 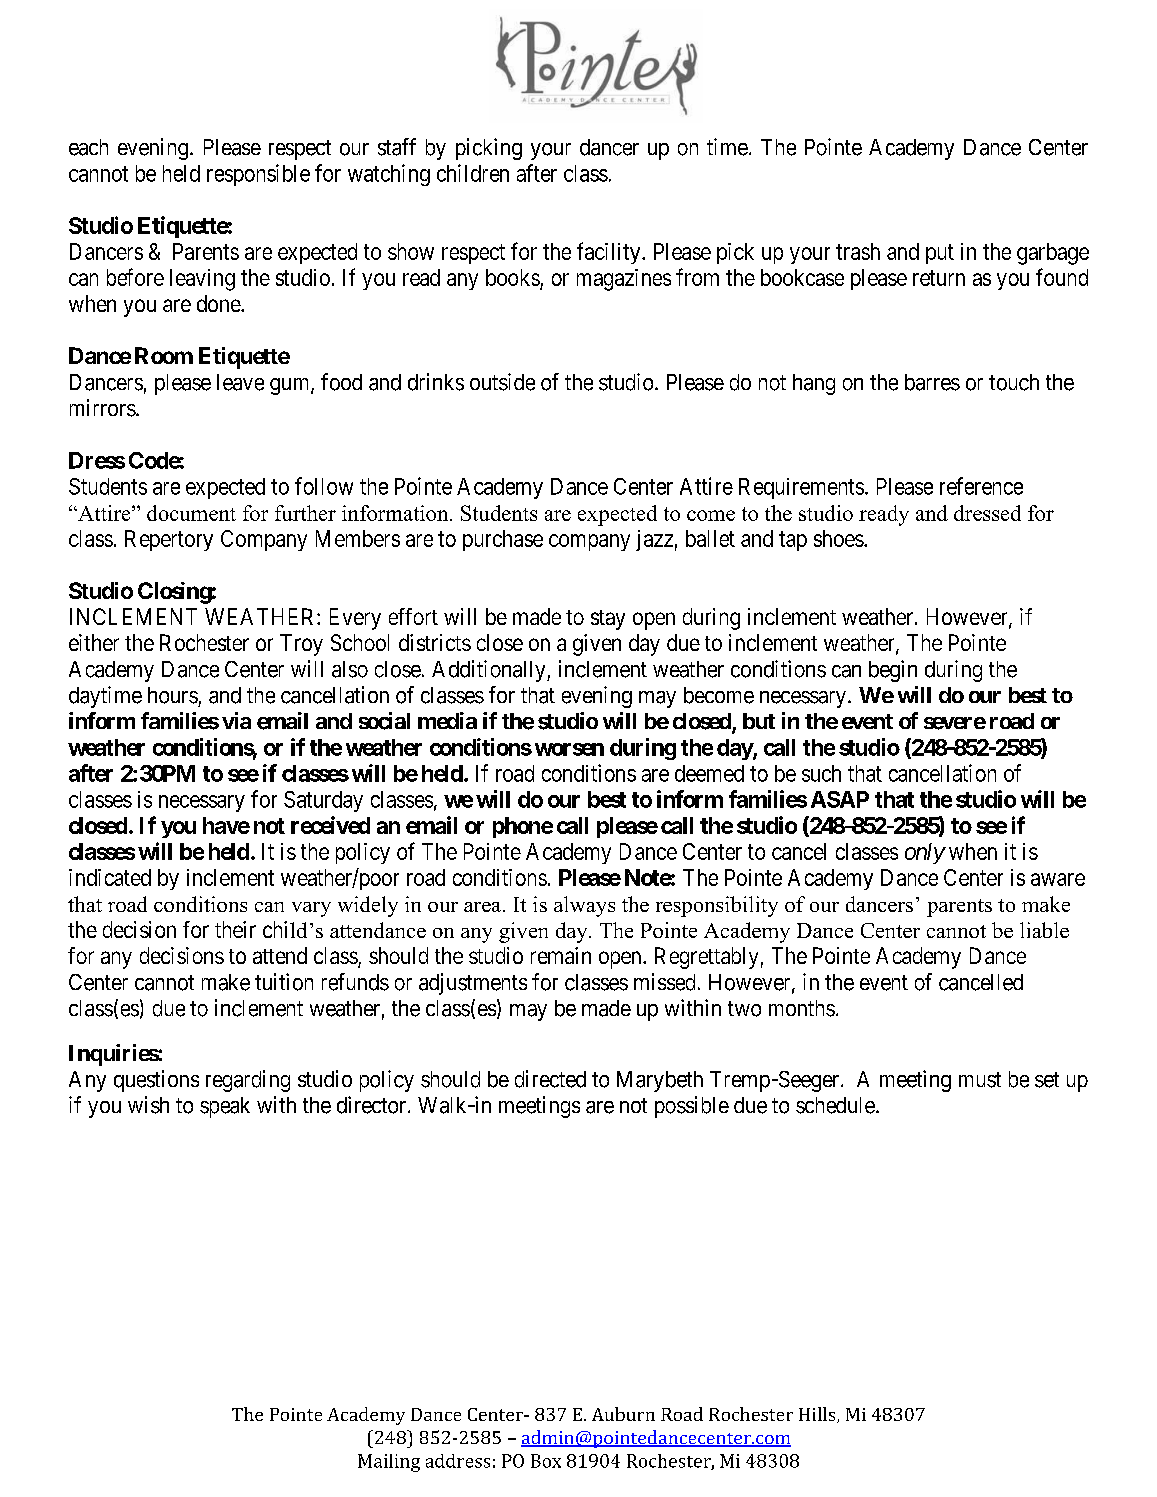 What do you see at coordinates (925, 853) in the document?
I see `only` at bounding box center [925, 853].
